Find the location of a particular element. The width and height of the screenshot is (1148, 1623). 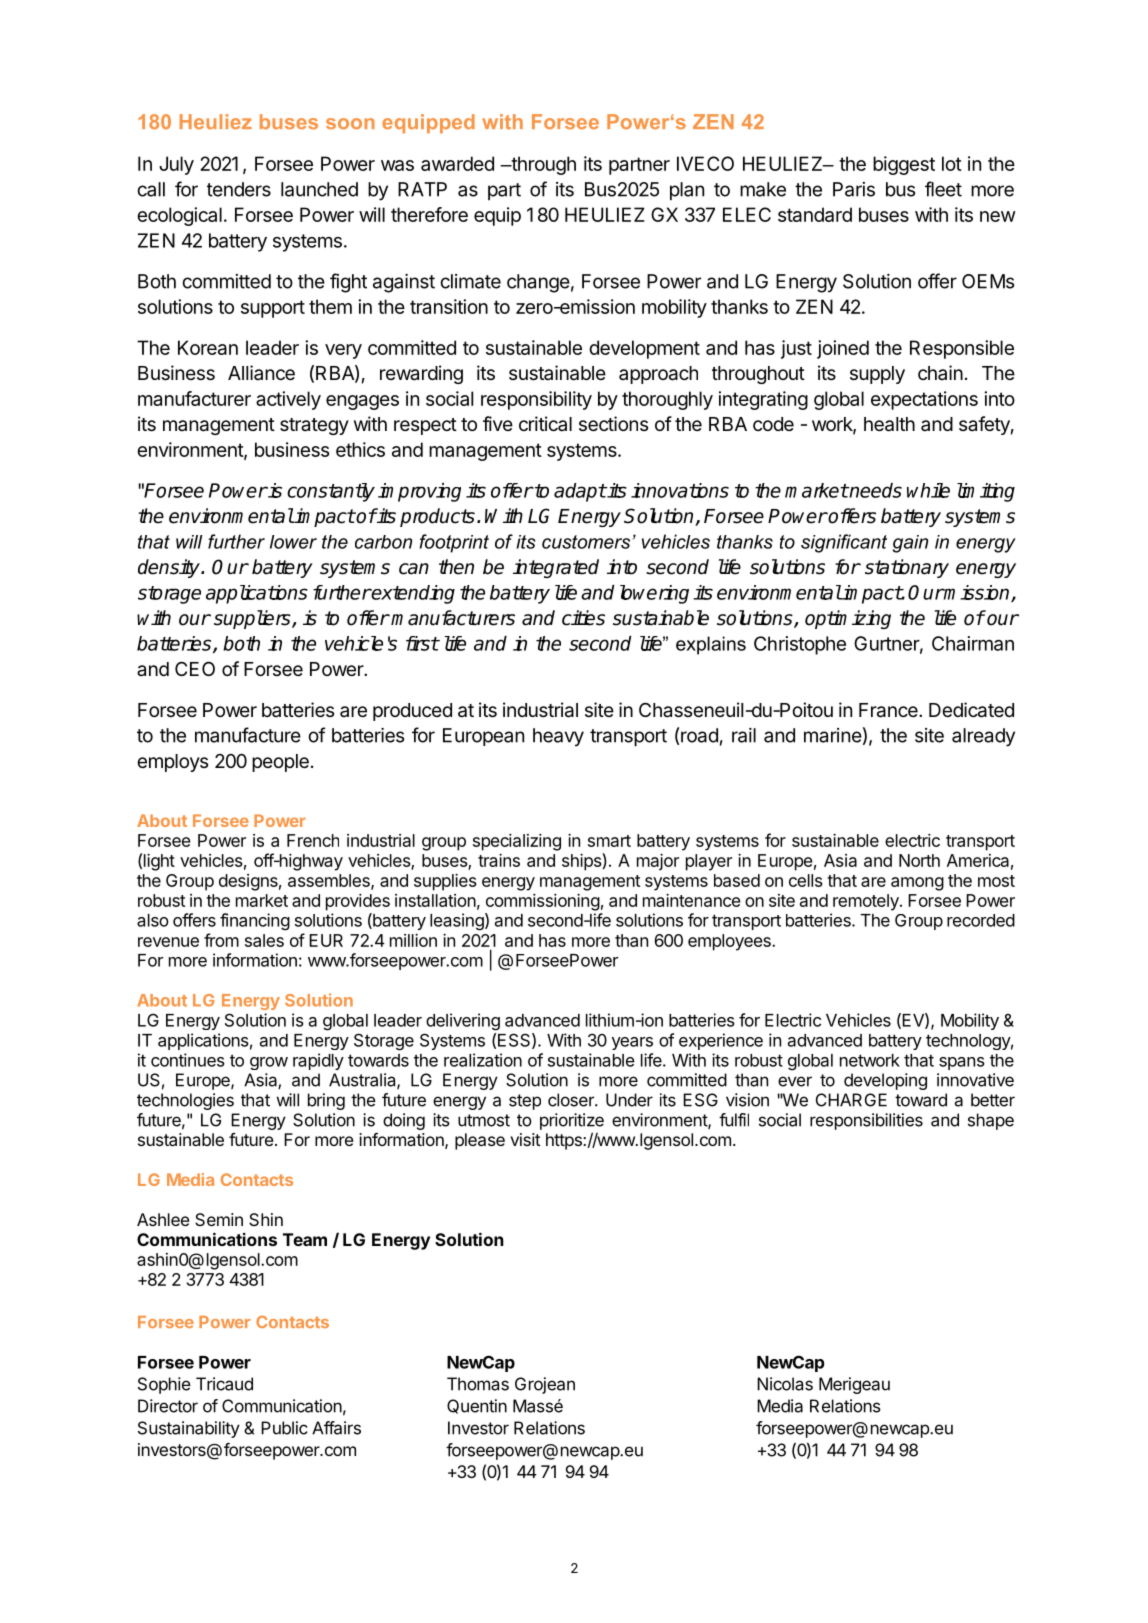

biggest is located at coordinates (904, 165).
